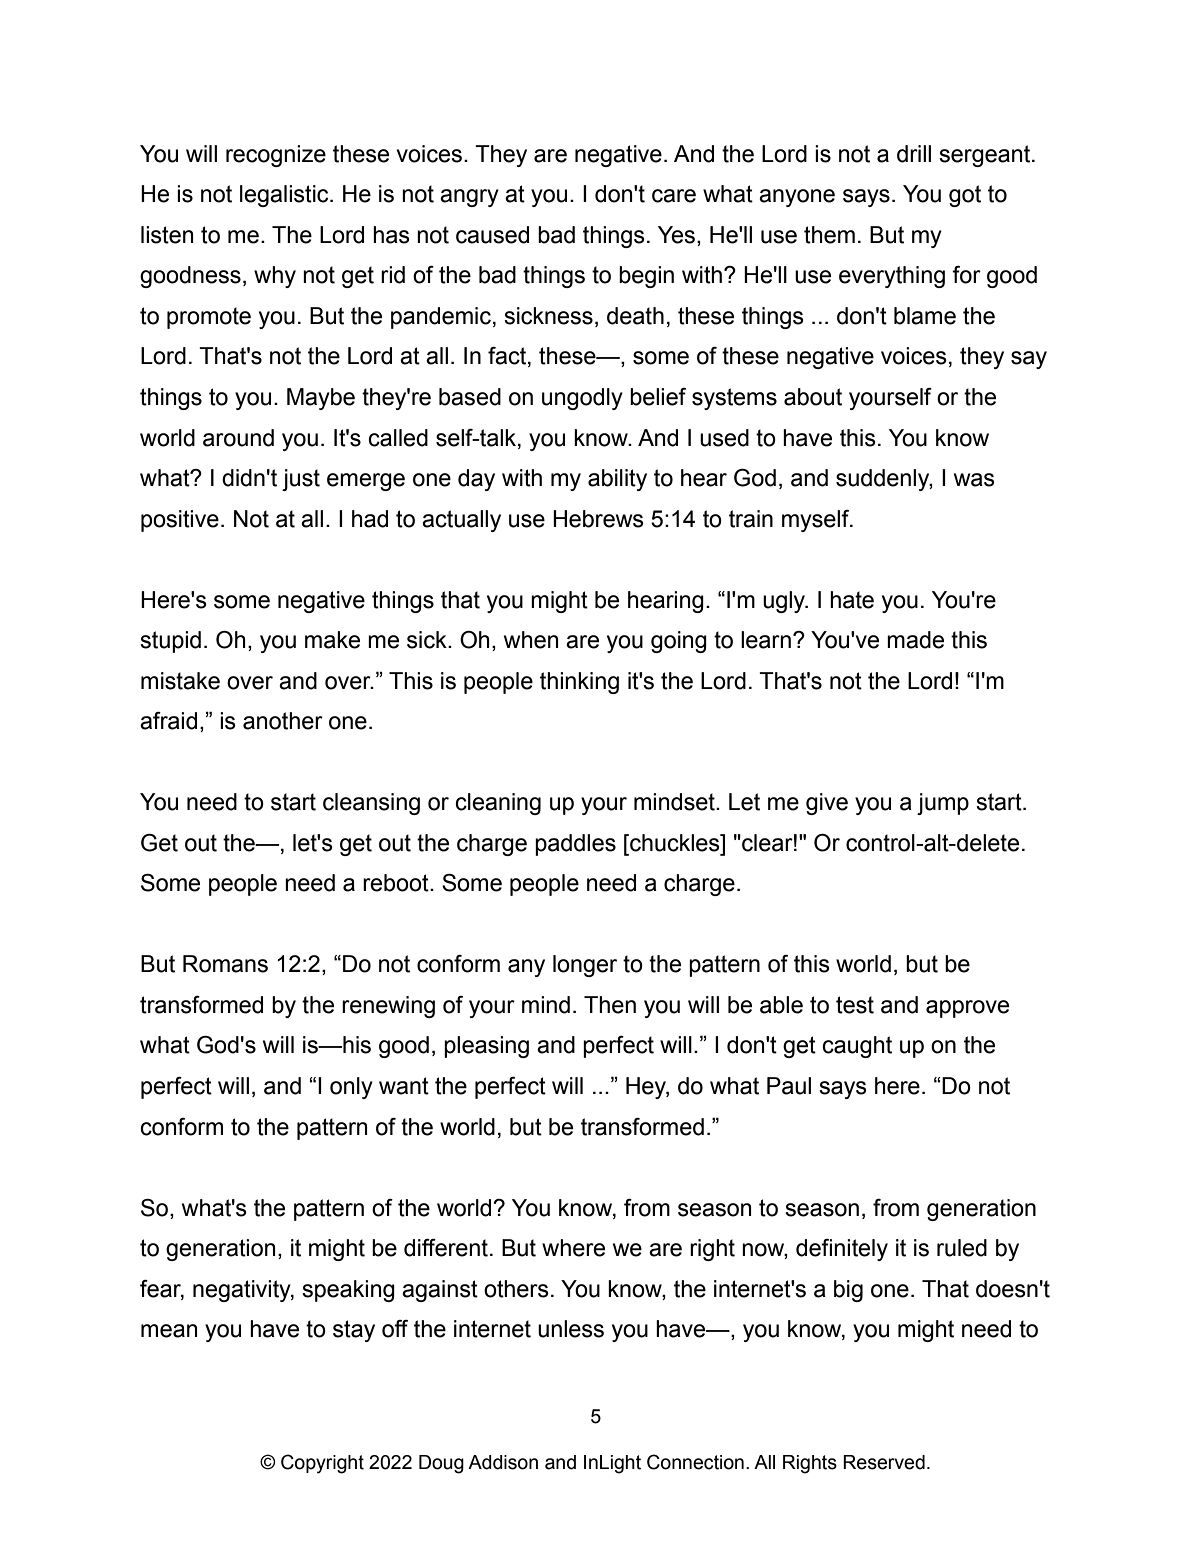 The height and width of the document is (1543, 1192). What do you see at coordinates (974, 480) in the document?
I see `was` at bounding box center [974, 480].
